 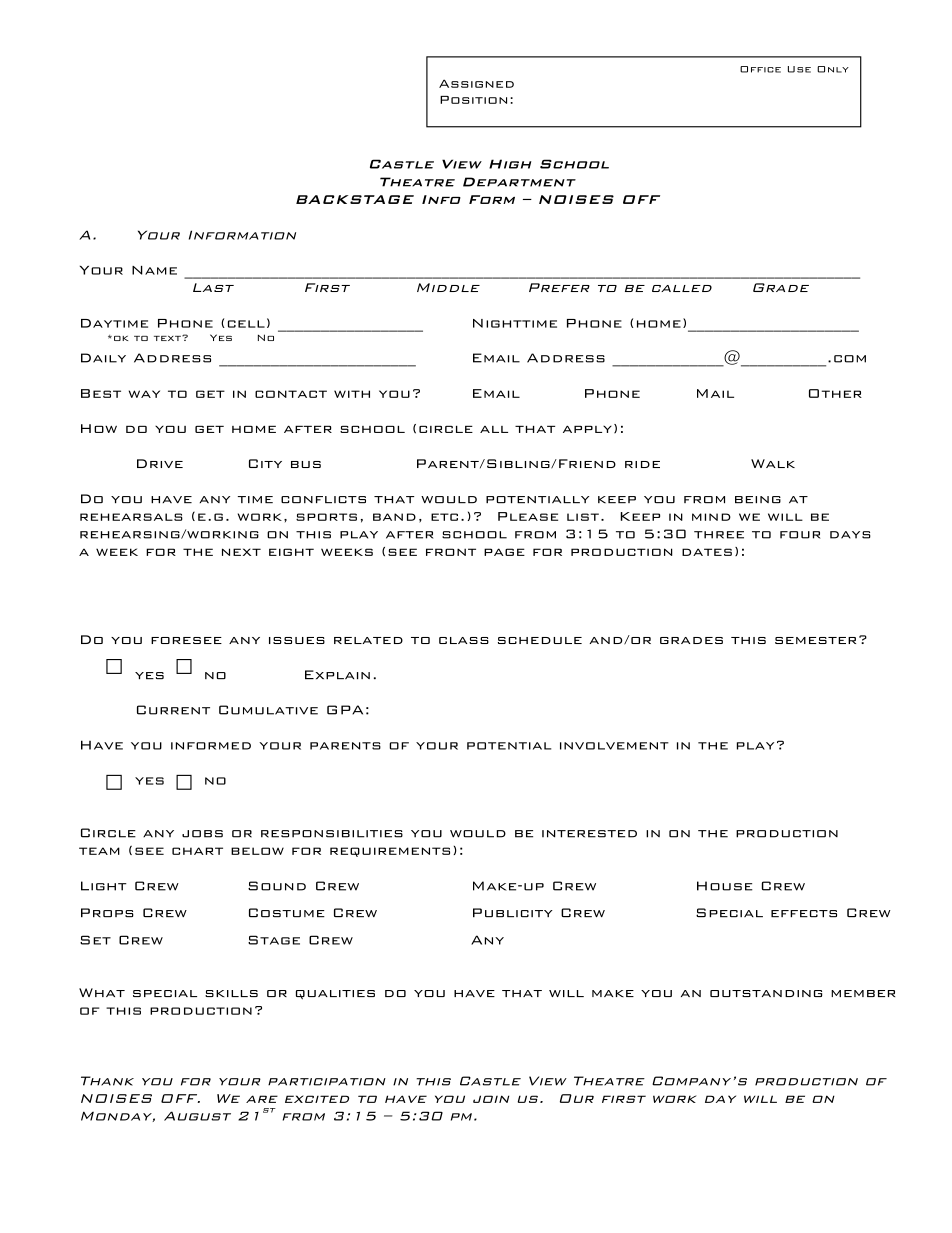 What do you see at coordinates (476, 83) in the page?
I see `Assigned` at bounding box center [476, 83].
